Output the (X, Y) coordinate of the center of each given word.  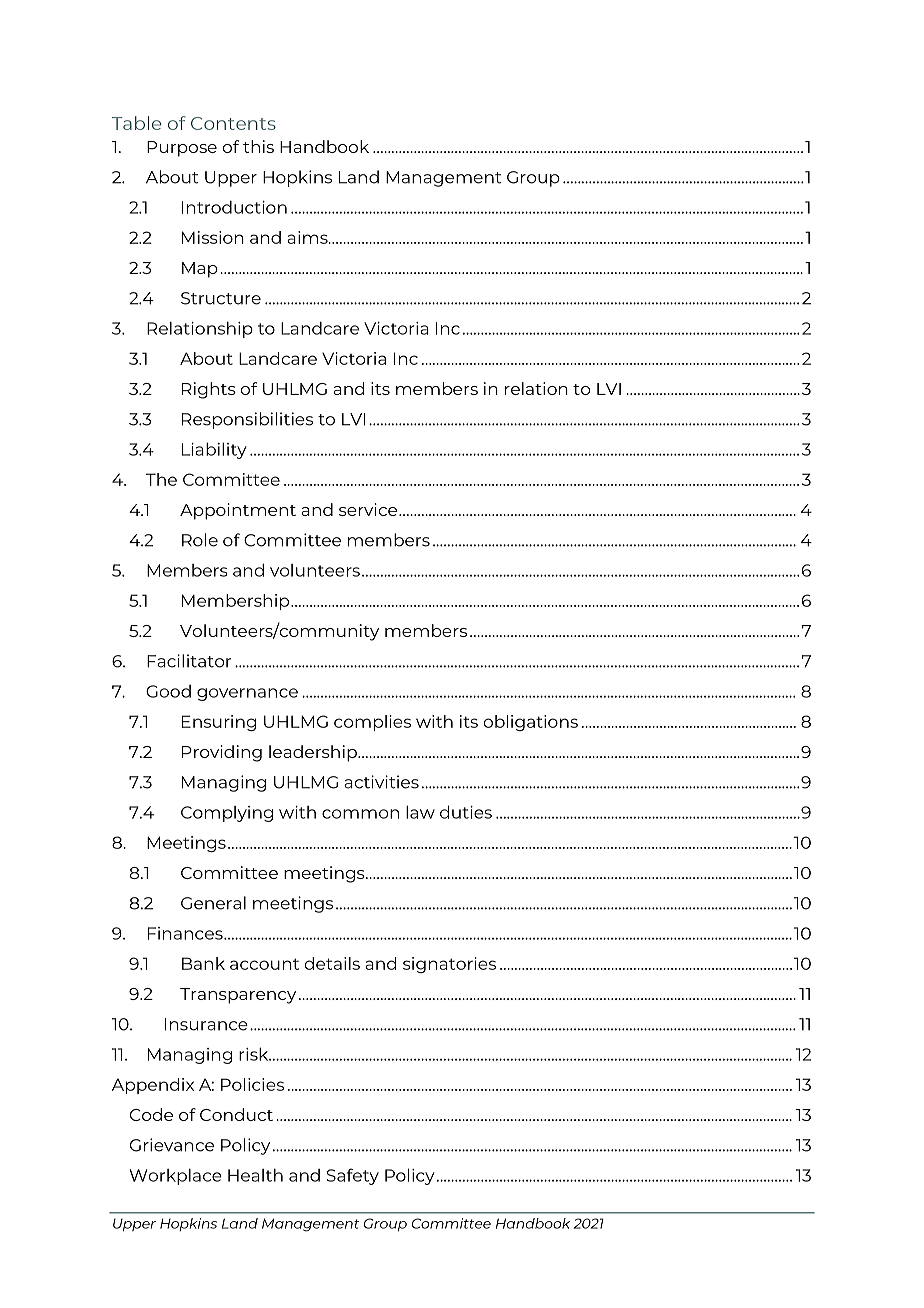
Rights (209, 390)
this (258, 146)
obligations (531, 723)
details (332, 963)
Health (255, 1175)
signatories (449, 965)
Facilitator (189, 661)
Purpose (182, 149)
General (213, 903)
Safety (353, 1176)
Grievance (172, 1145)
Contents (233, 123)
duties (466, 812)
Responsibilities (247, 420)
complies (372, 723)
